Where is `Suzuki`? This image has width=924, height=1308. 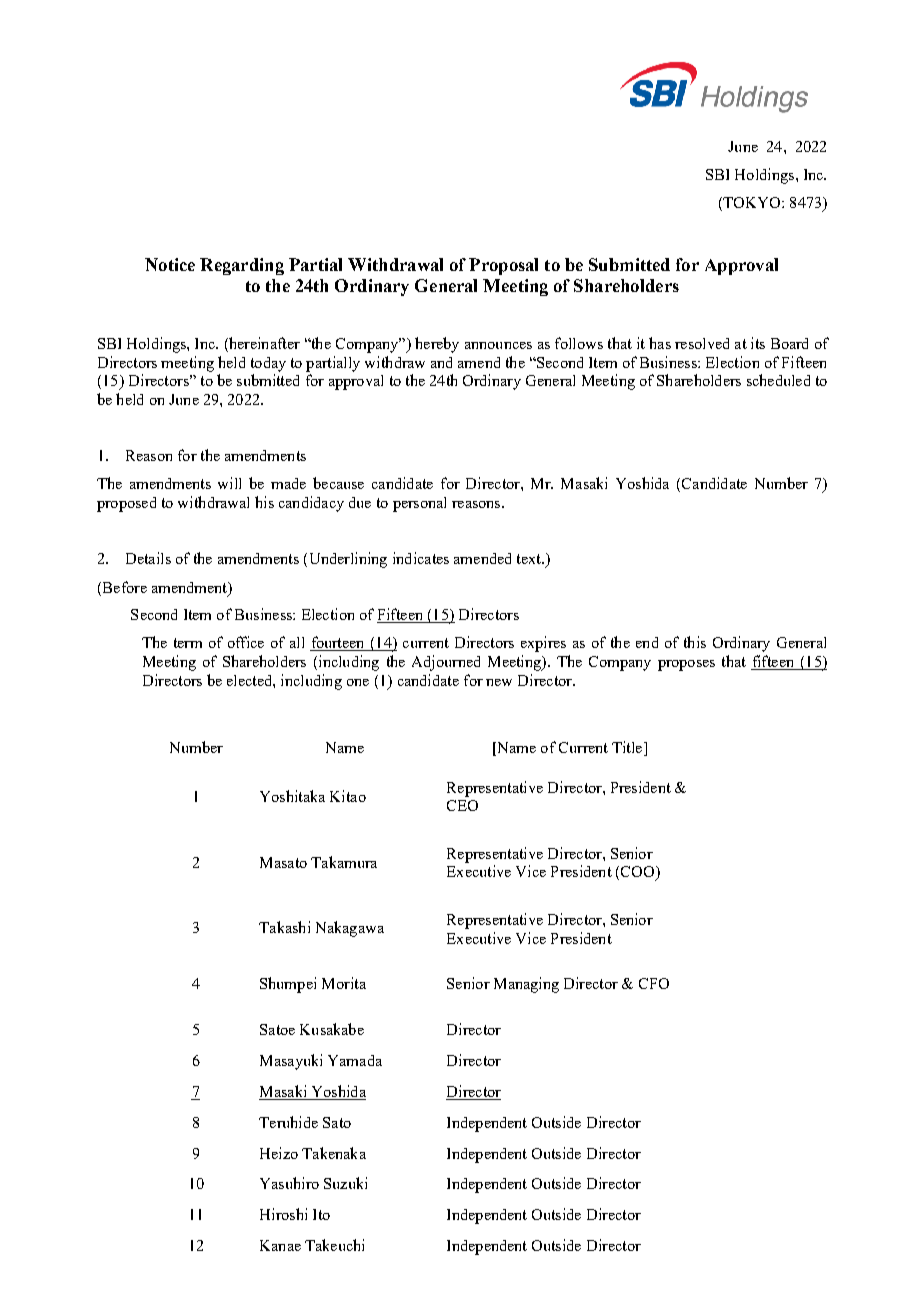 Suzuki is located at coordinates (345, 1183).
